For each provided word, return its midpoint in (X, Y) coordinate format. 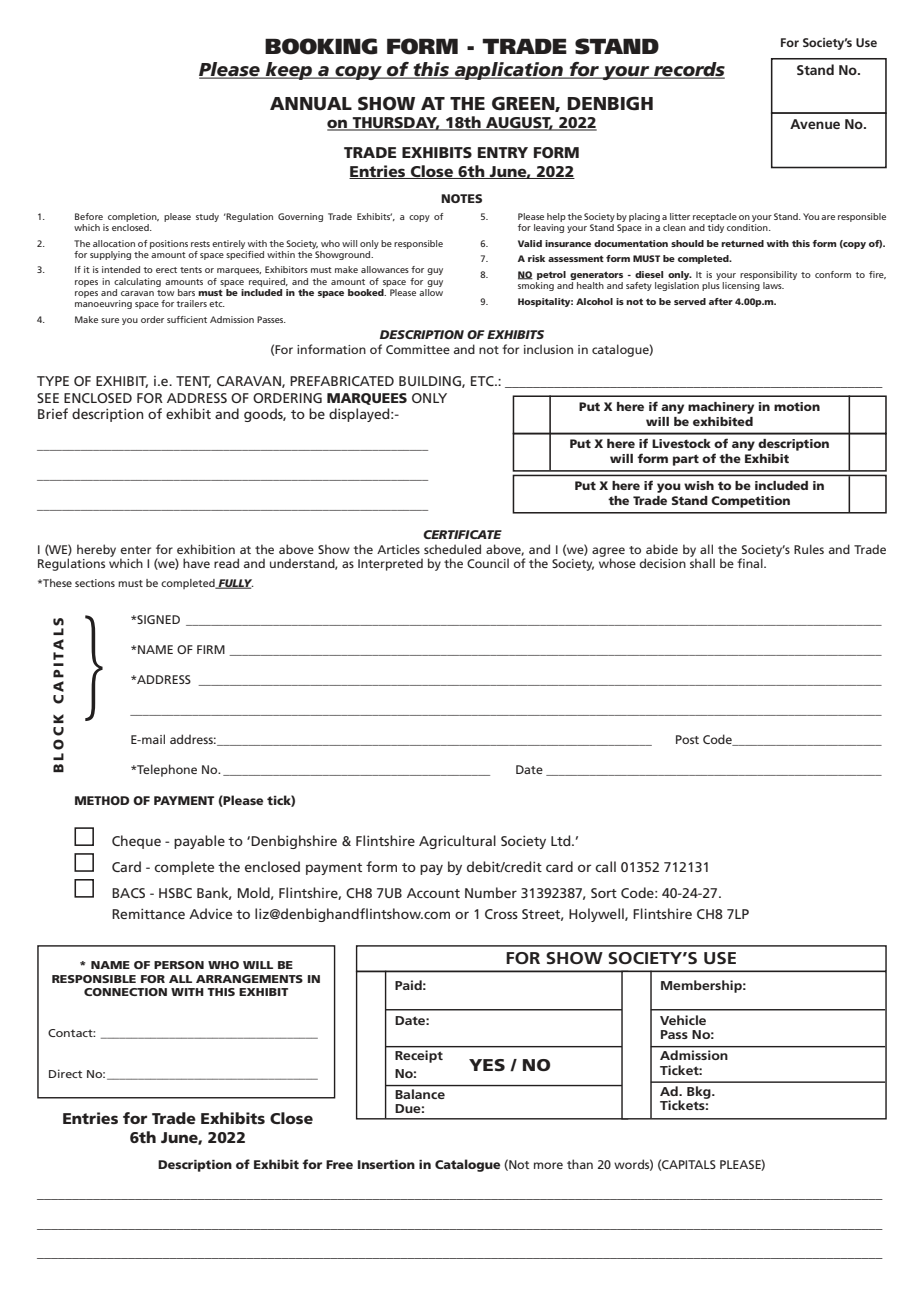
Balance (420, 1094)
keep (289, 71)
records (688, 70)
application (509, 71)
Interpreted (390, 564)
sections (95, 583)
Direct (65, 1073)
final (751, 563)
